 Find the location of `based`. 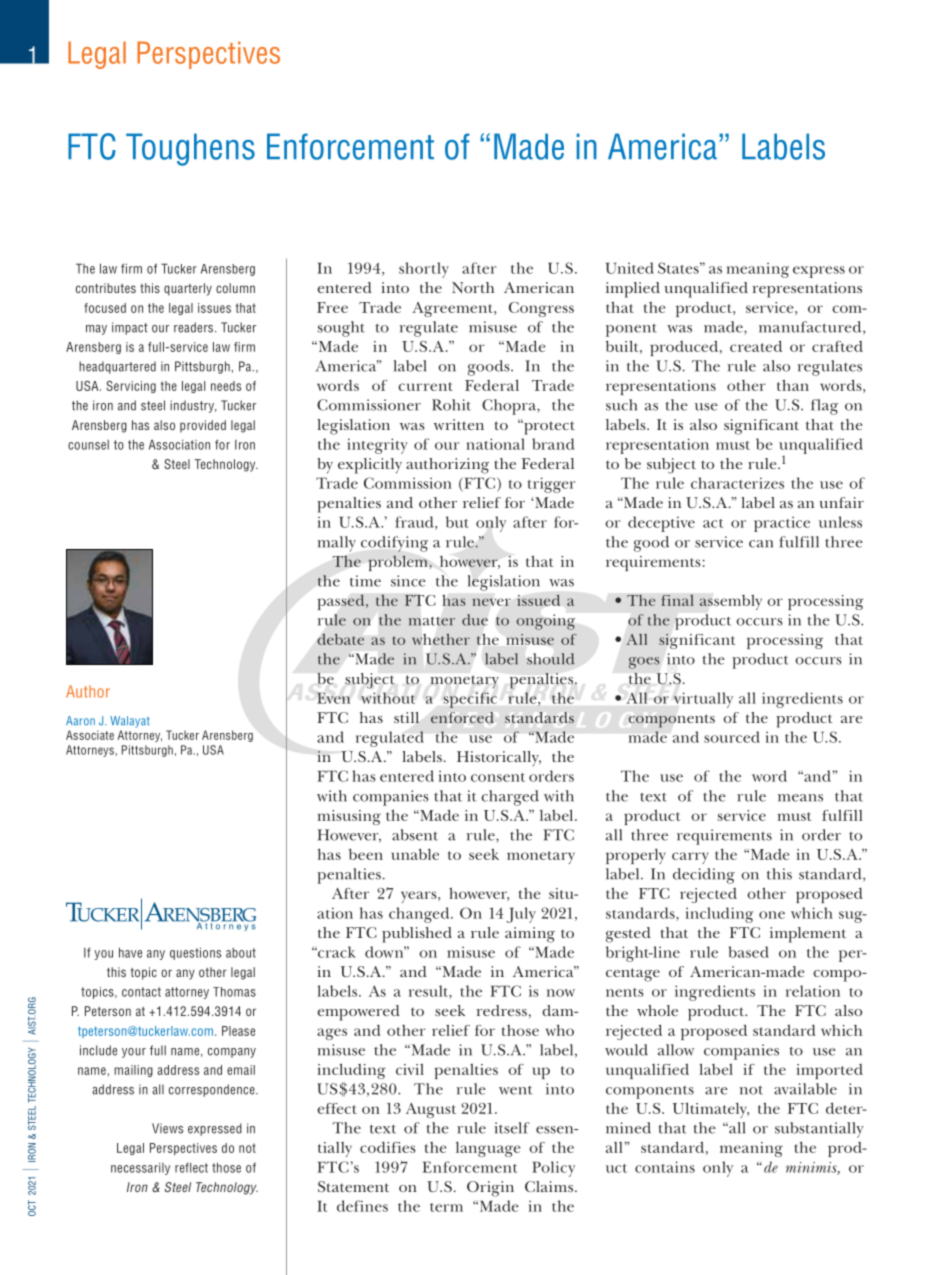

based is located at coordinates (749, 952).
